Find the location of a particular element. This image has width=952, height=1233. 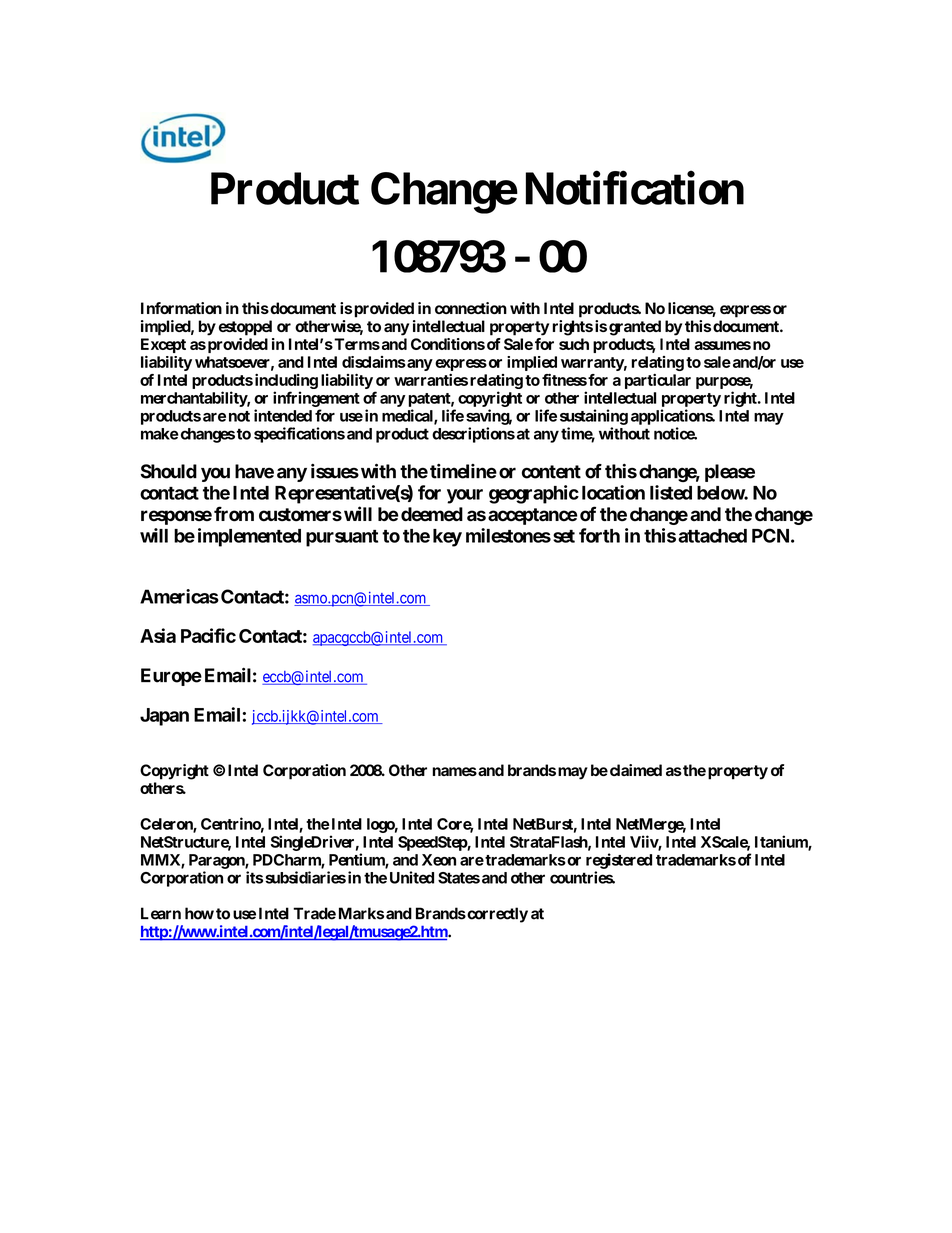

connection is located at coordinates (471, 308).
